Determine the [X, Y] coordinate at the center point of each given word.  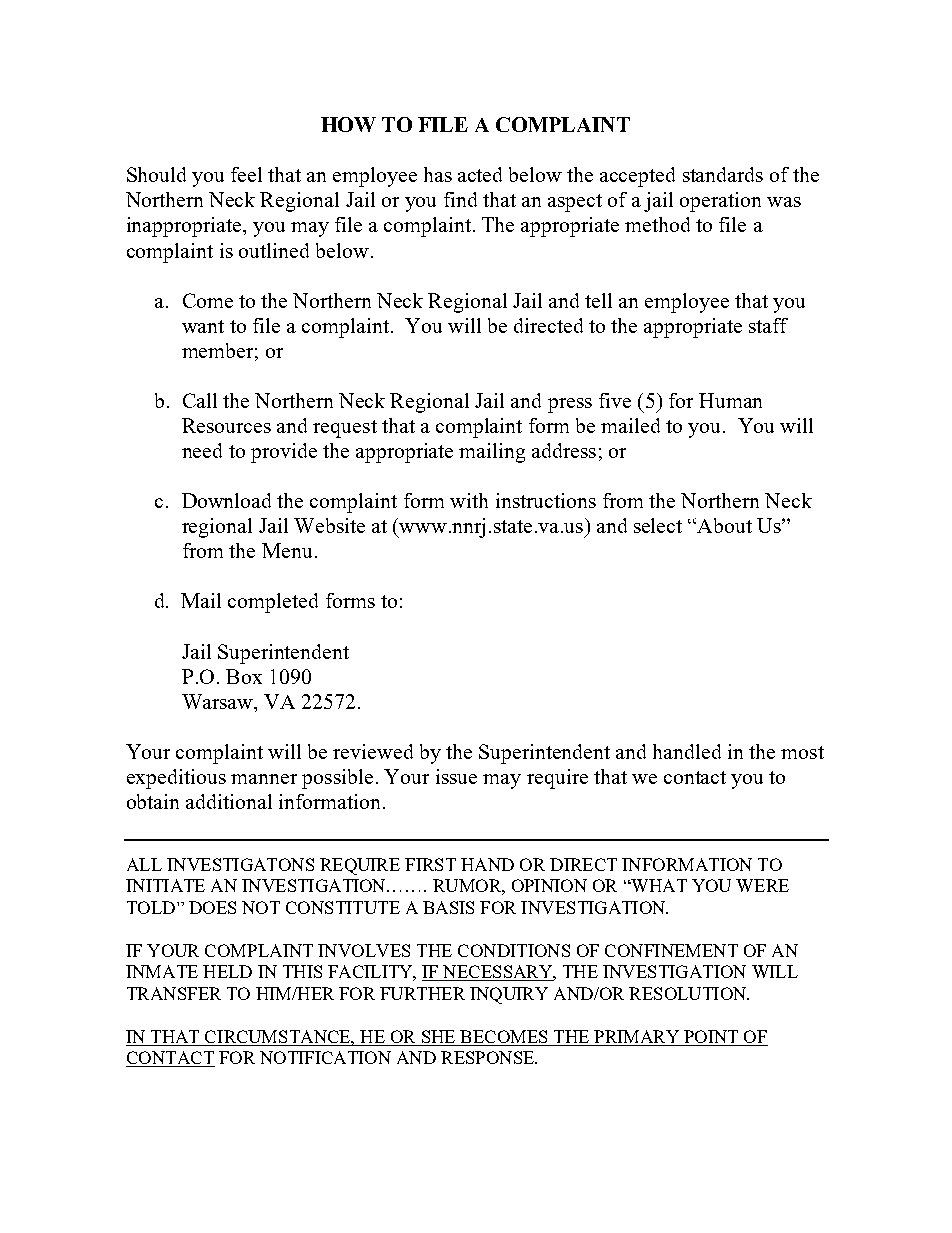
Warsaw [219, 701]
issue [456, 776]
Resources [226, 425]
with [469, 500]
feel [246, 174]
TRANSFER [174, 993]
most [802, 752]
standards [723, 174]
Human [730, 400]
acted [480, 174]
